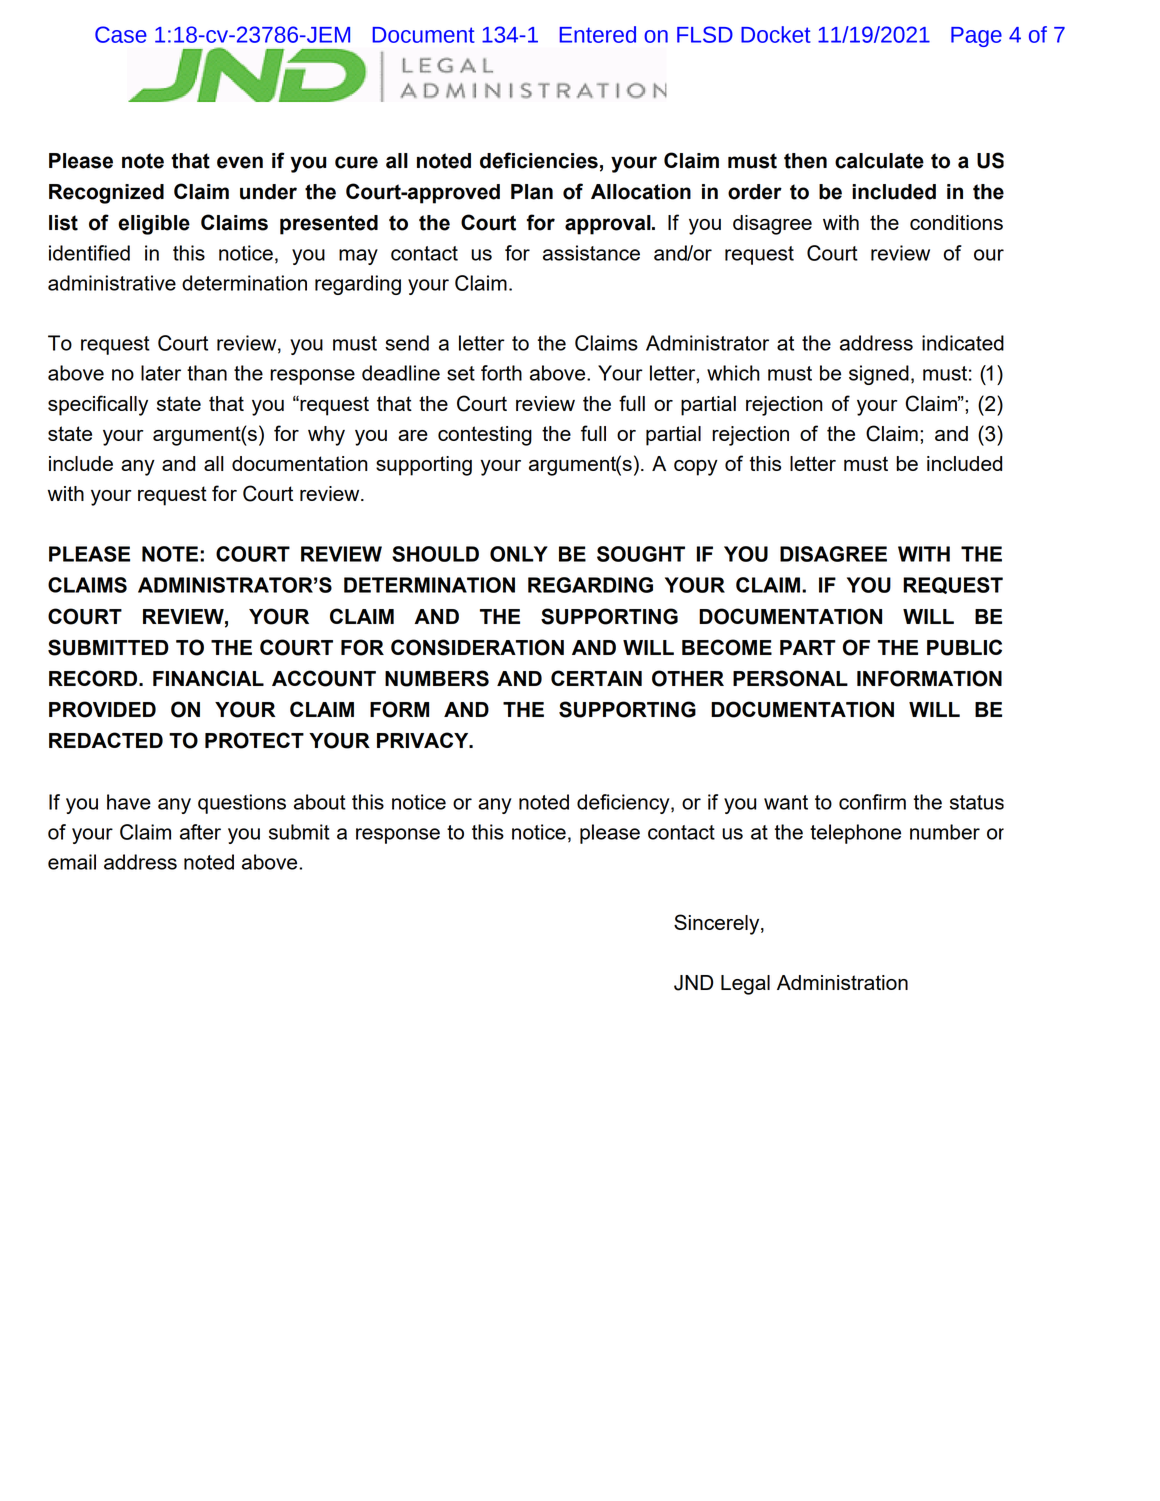 The width and height of the screenshot is (1160, 1501). What do you see at coordinates (519, 554) in the screenshot?
I see `ONLY` at bounding box center [519, 554].
